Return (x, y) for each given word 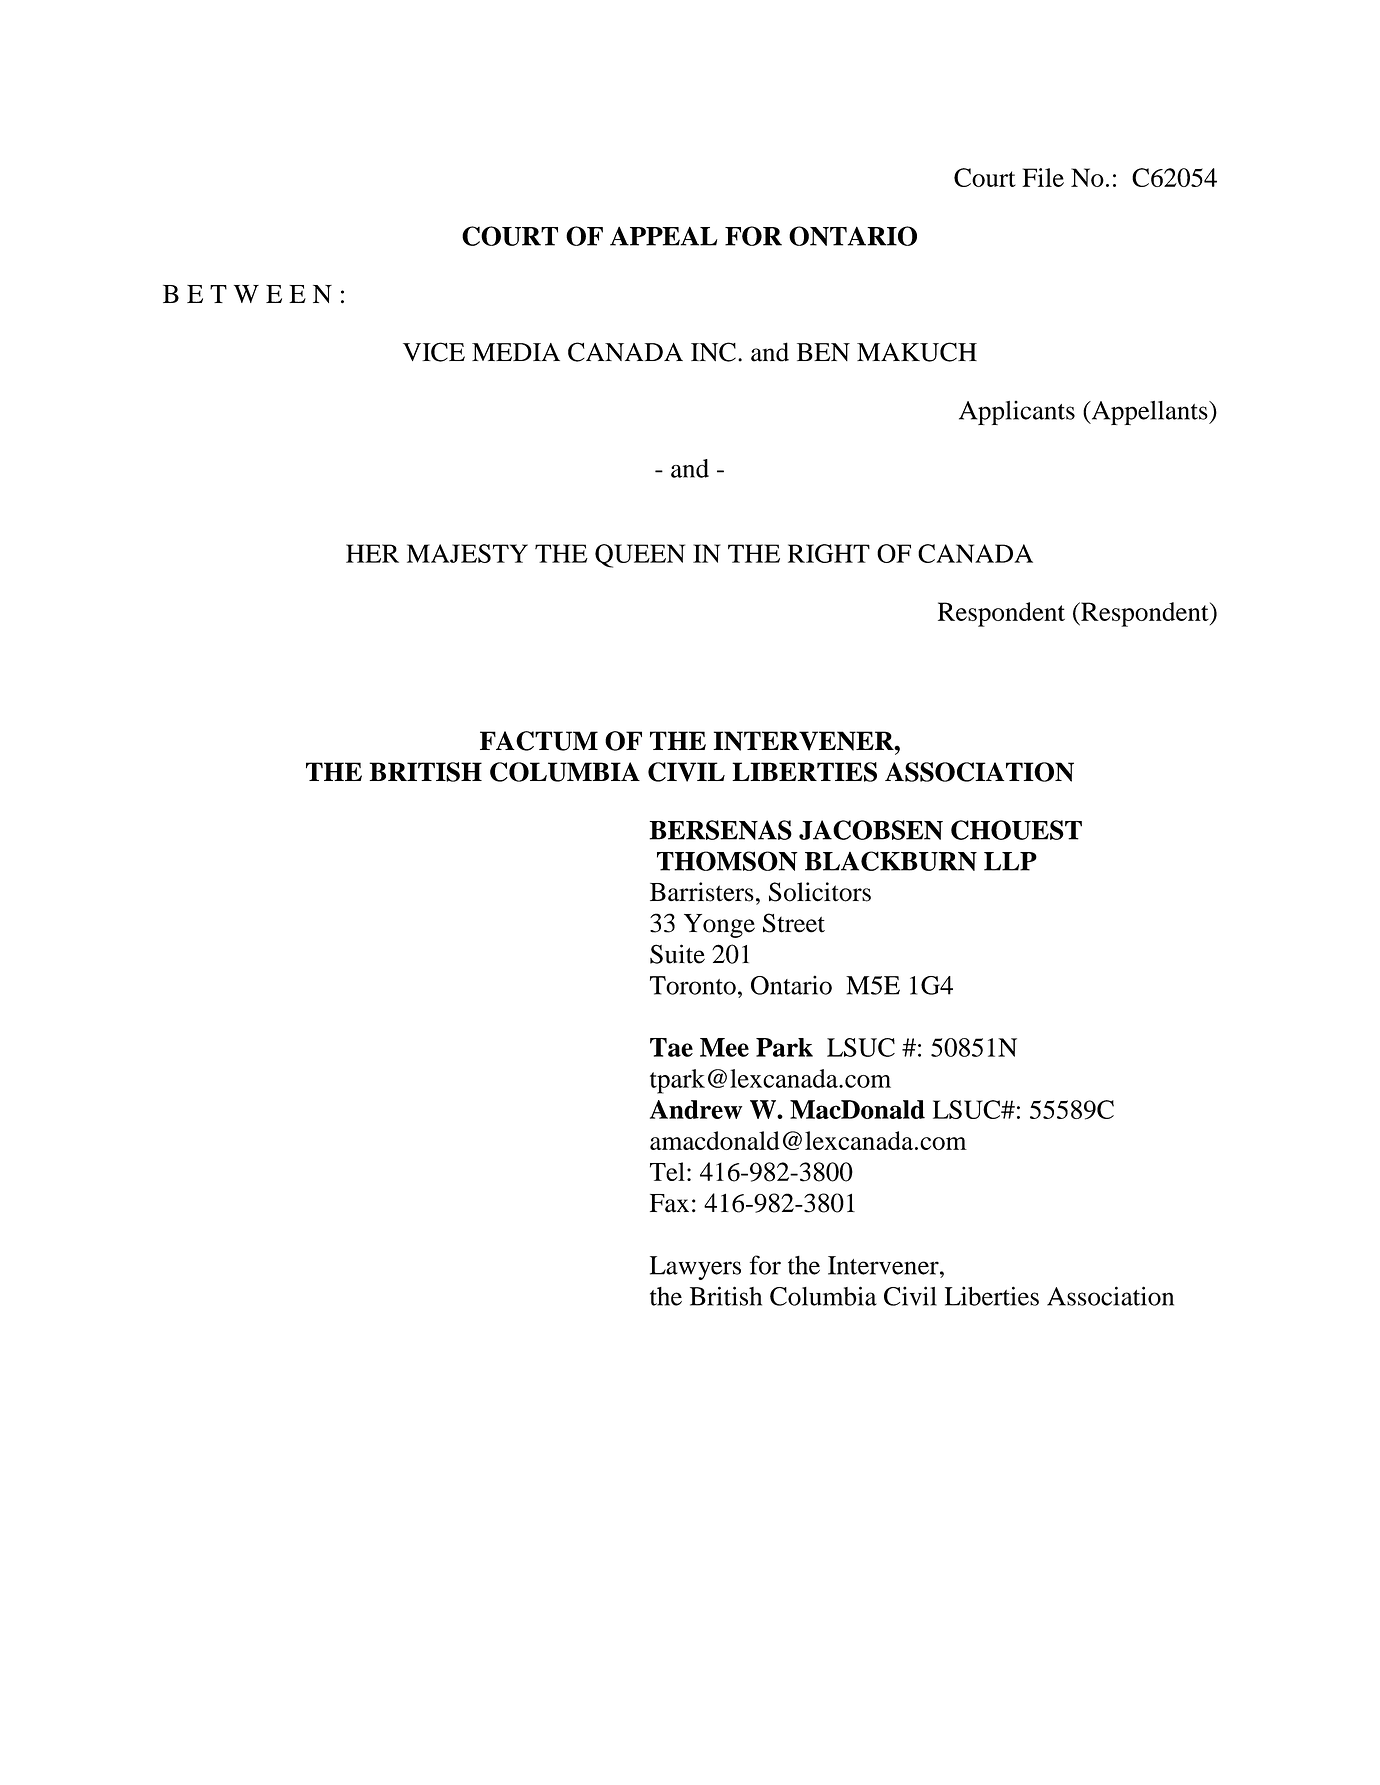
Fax (669, 1203)
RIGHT (829, 553)
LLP (1010, 861)
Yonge (719, 926)
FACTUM (539, 741)
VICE (434, 352)
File (1043, 177)
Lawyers (695, 1268)
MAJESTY (467, 553)
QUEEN (640, 556)
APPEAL (663, 236)
